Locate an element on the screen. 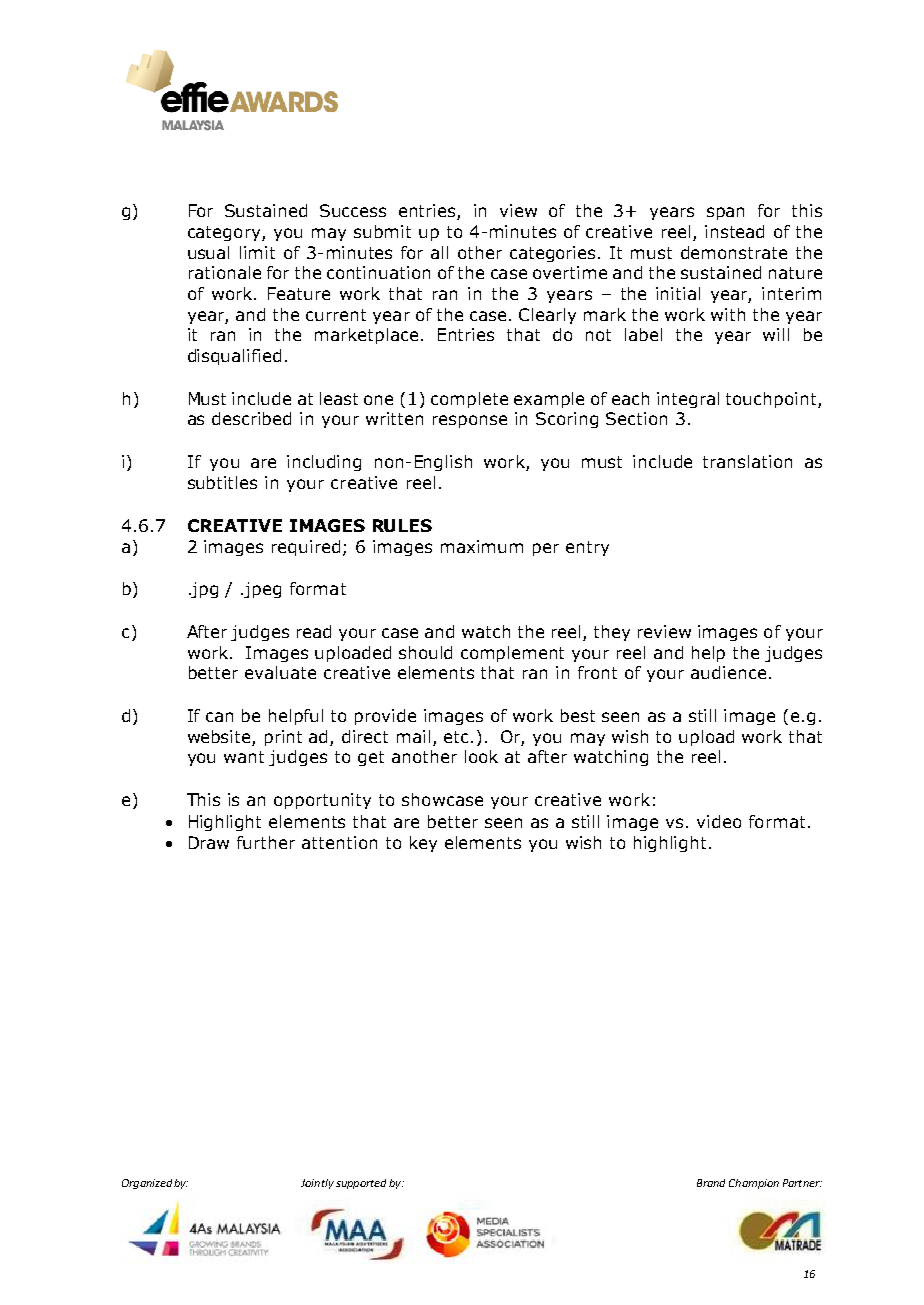 The image size is (924, 1305). all is located at coordinates (439, 252).
